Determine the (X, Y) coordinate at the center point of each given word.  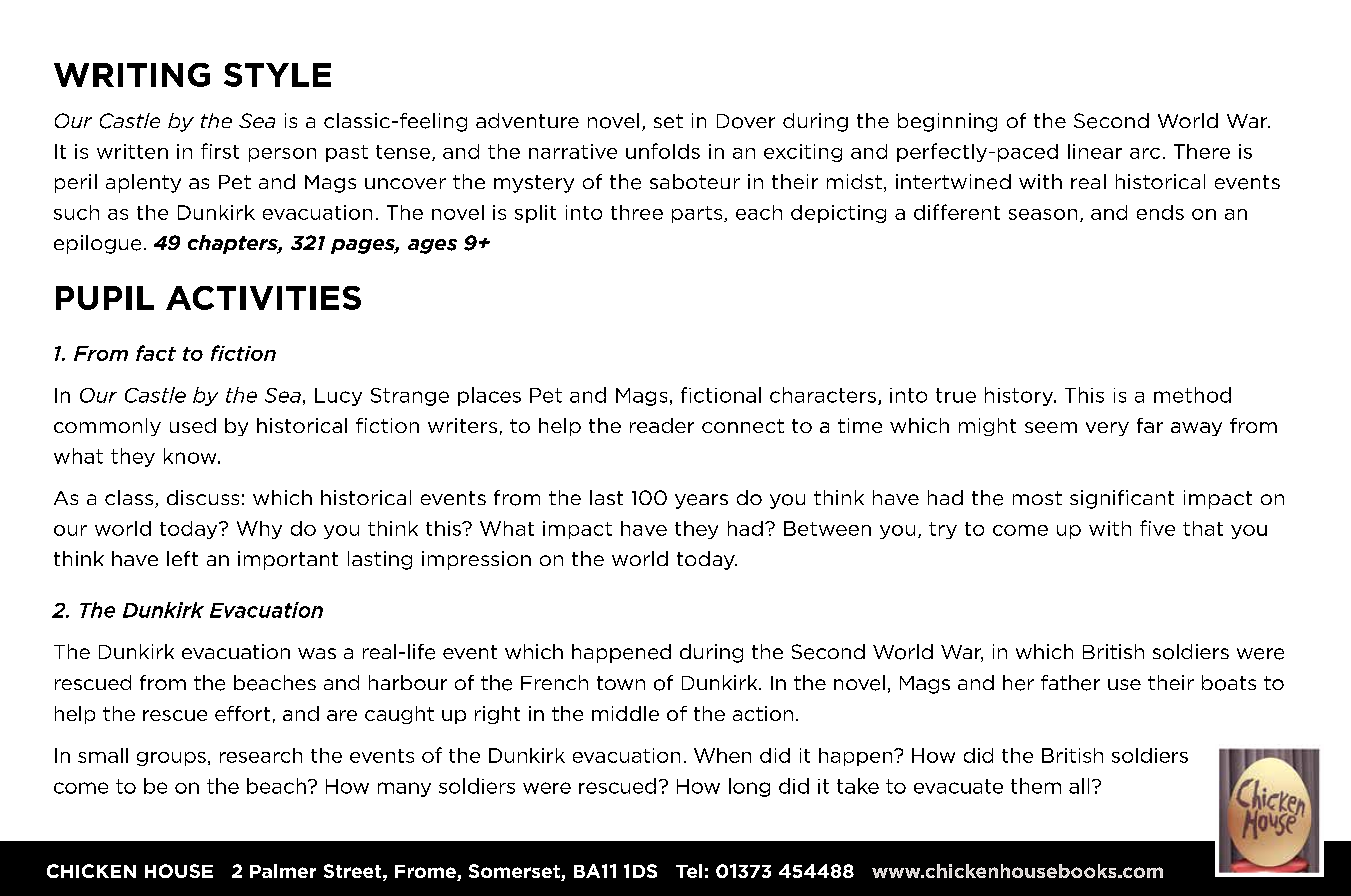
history (1020, 396)
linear (1095, 151)
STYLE (277, 75)
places (489, 396)
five (1157, 528)
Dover (746, 121)
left (182, 558)
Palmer (283, 871)
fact (156, 353)
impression (476, 560)
